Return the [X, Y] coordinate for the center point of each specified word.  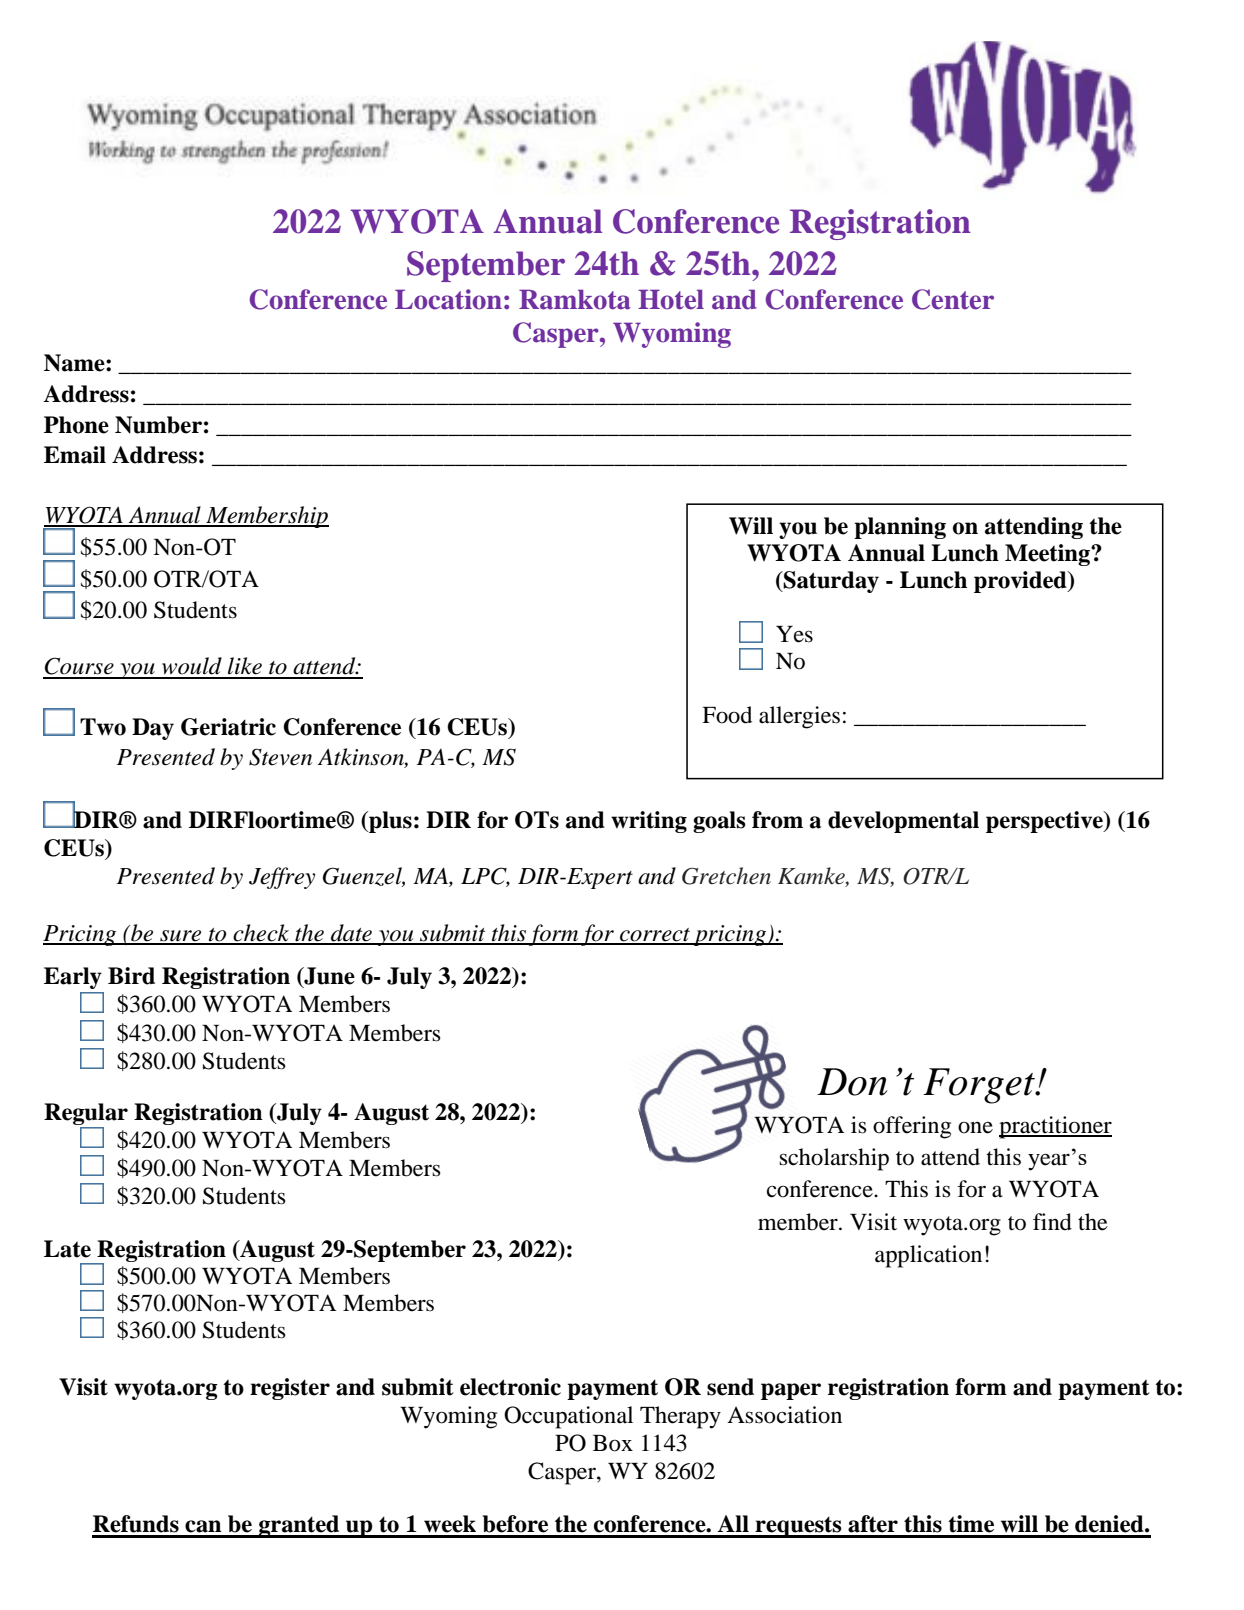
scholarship [834, 1159]
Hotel [671, 299]
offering [912, 1127]
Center [953, 299]
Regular [86, 1114]
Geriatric [228, 727]
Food [727, 715]
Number [158, 425]
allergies [799, 717]
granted [299, 1526]
